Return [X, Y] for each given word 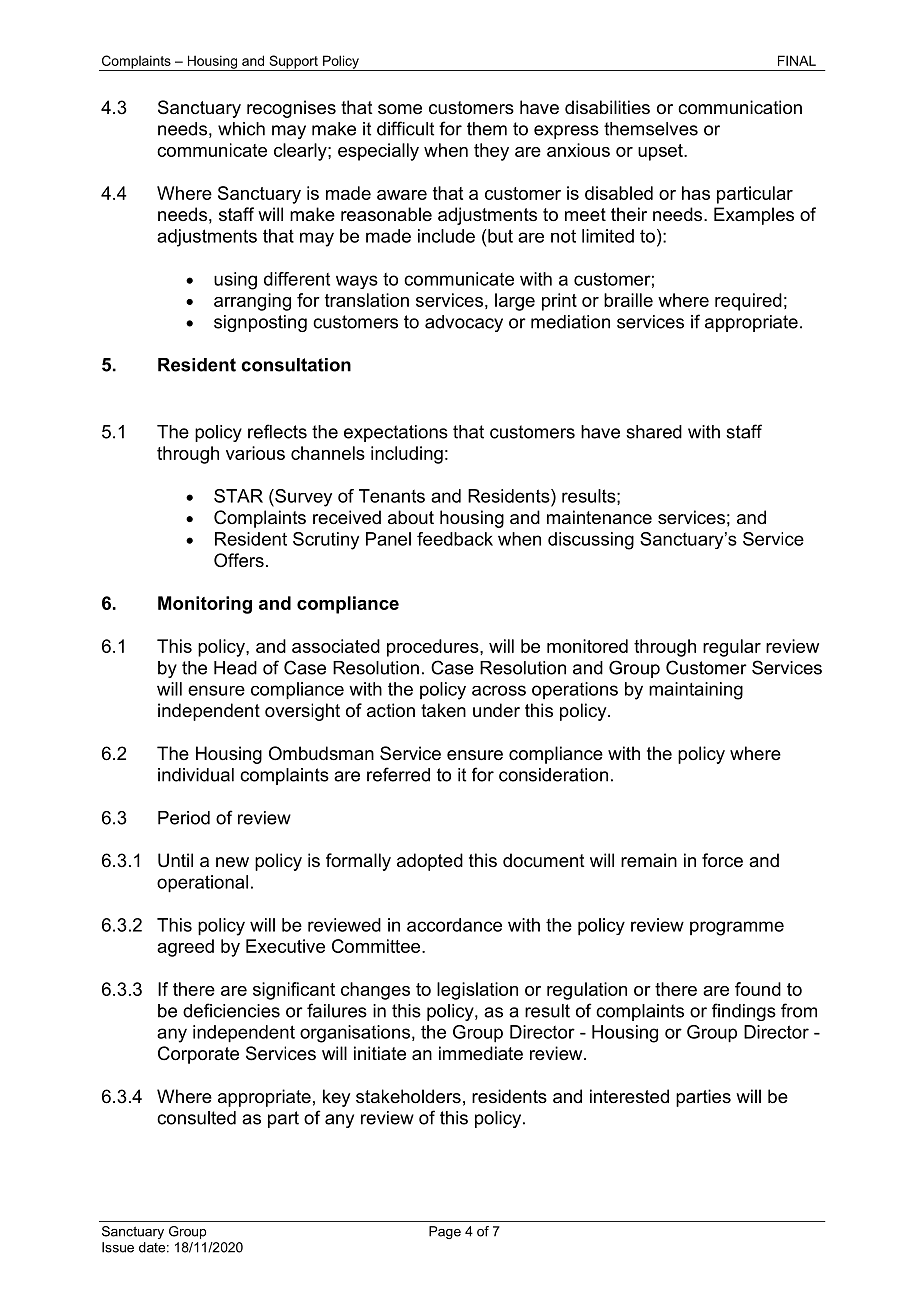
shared [654, 432]
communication [740, 107]
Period [184, 818]
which [241, 129]
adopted [430, 862]
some [400, 109]
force [722, 860]
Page [445, 1232]
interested [629, 1096]
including [407, 455]
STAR [238, 496]
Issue [118, 1247]
